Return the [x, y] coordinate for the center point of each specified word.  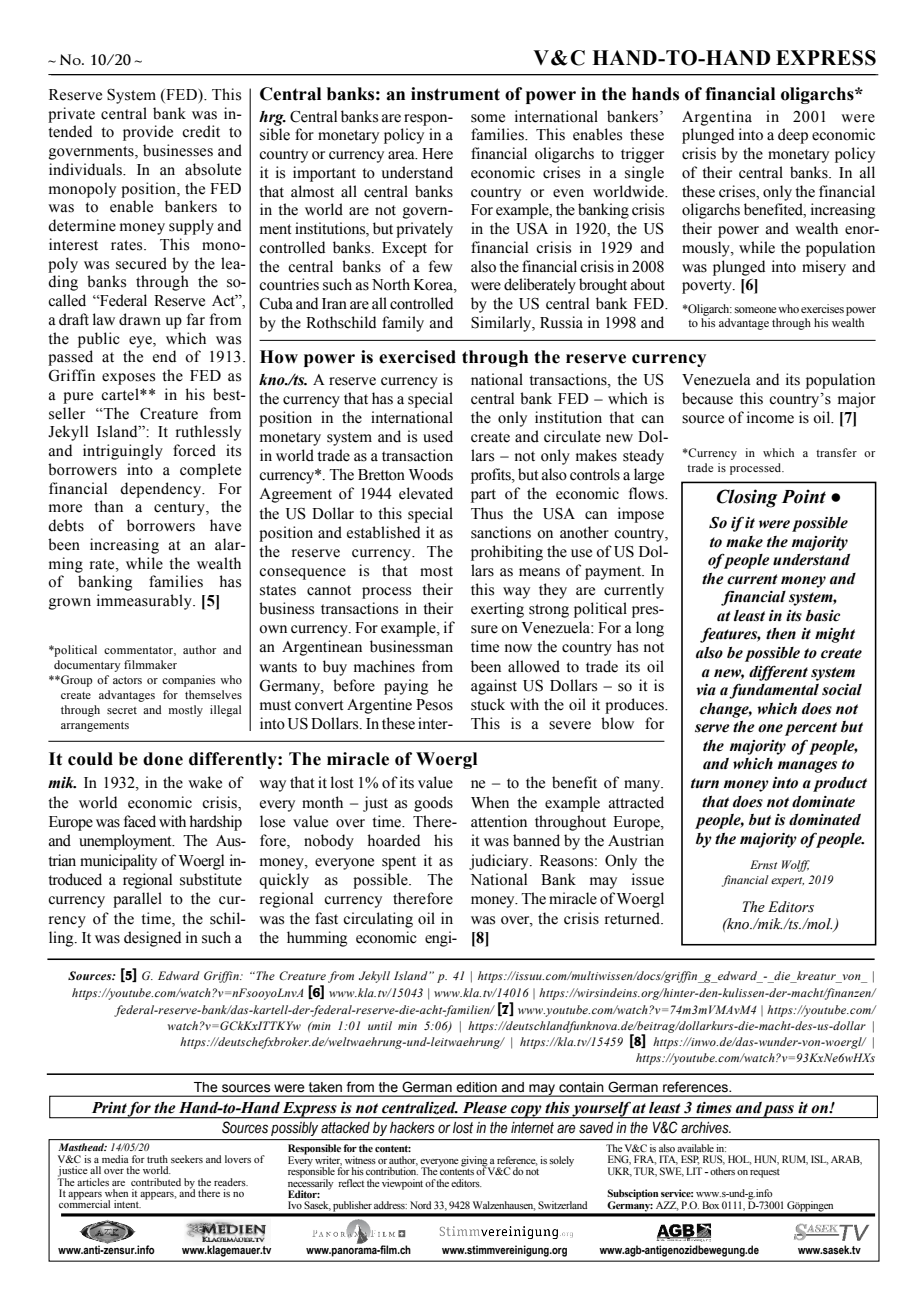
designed [152, 939]
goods [433, 804]
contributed [156, 1182]
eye [141, 342]
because [707, 398]
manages [807, 767]
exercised [417, 357]
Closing [747, 498]
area [402, 155]
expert [787, 882]
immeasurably [145, 602]
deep [793, 136]
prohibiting [507, 553]
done [163, 759]
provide [148, 133]
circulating [378, 920]
